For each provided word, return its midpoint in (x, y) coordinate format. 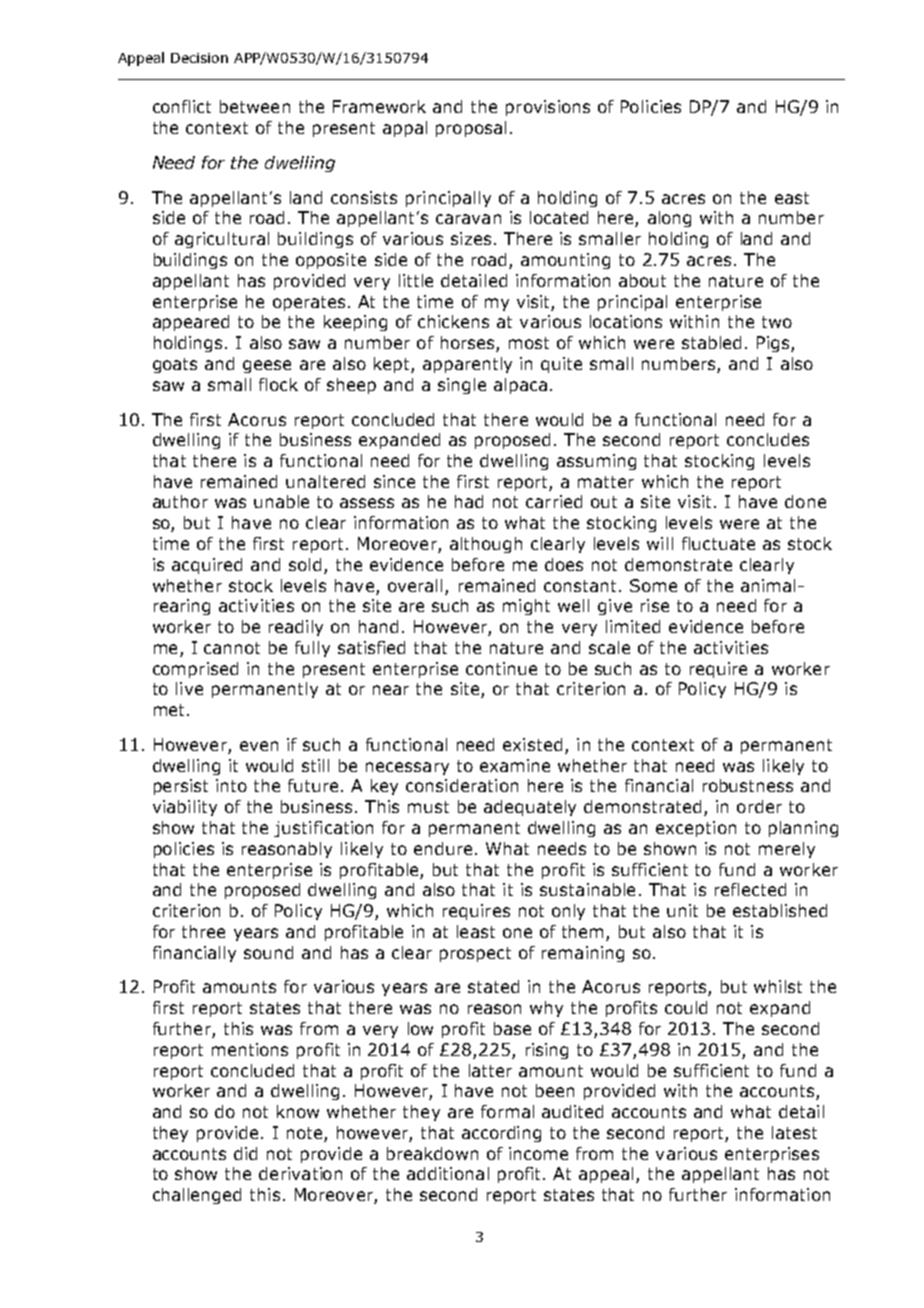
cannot (232, 648)
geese (267, 366)
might (526, 607)
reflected (750, 889)
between (255, 106)
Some (653, 585)
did (245, 1153)
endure (443, 848)
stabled (711, 342)
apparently (467, 365)
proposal (471, 129)
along (669, 219)
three (203, 931)
